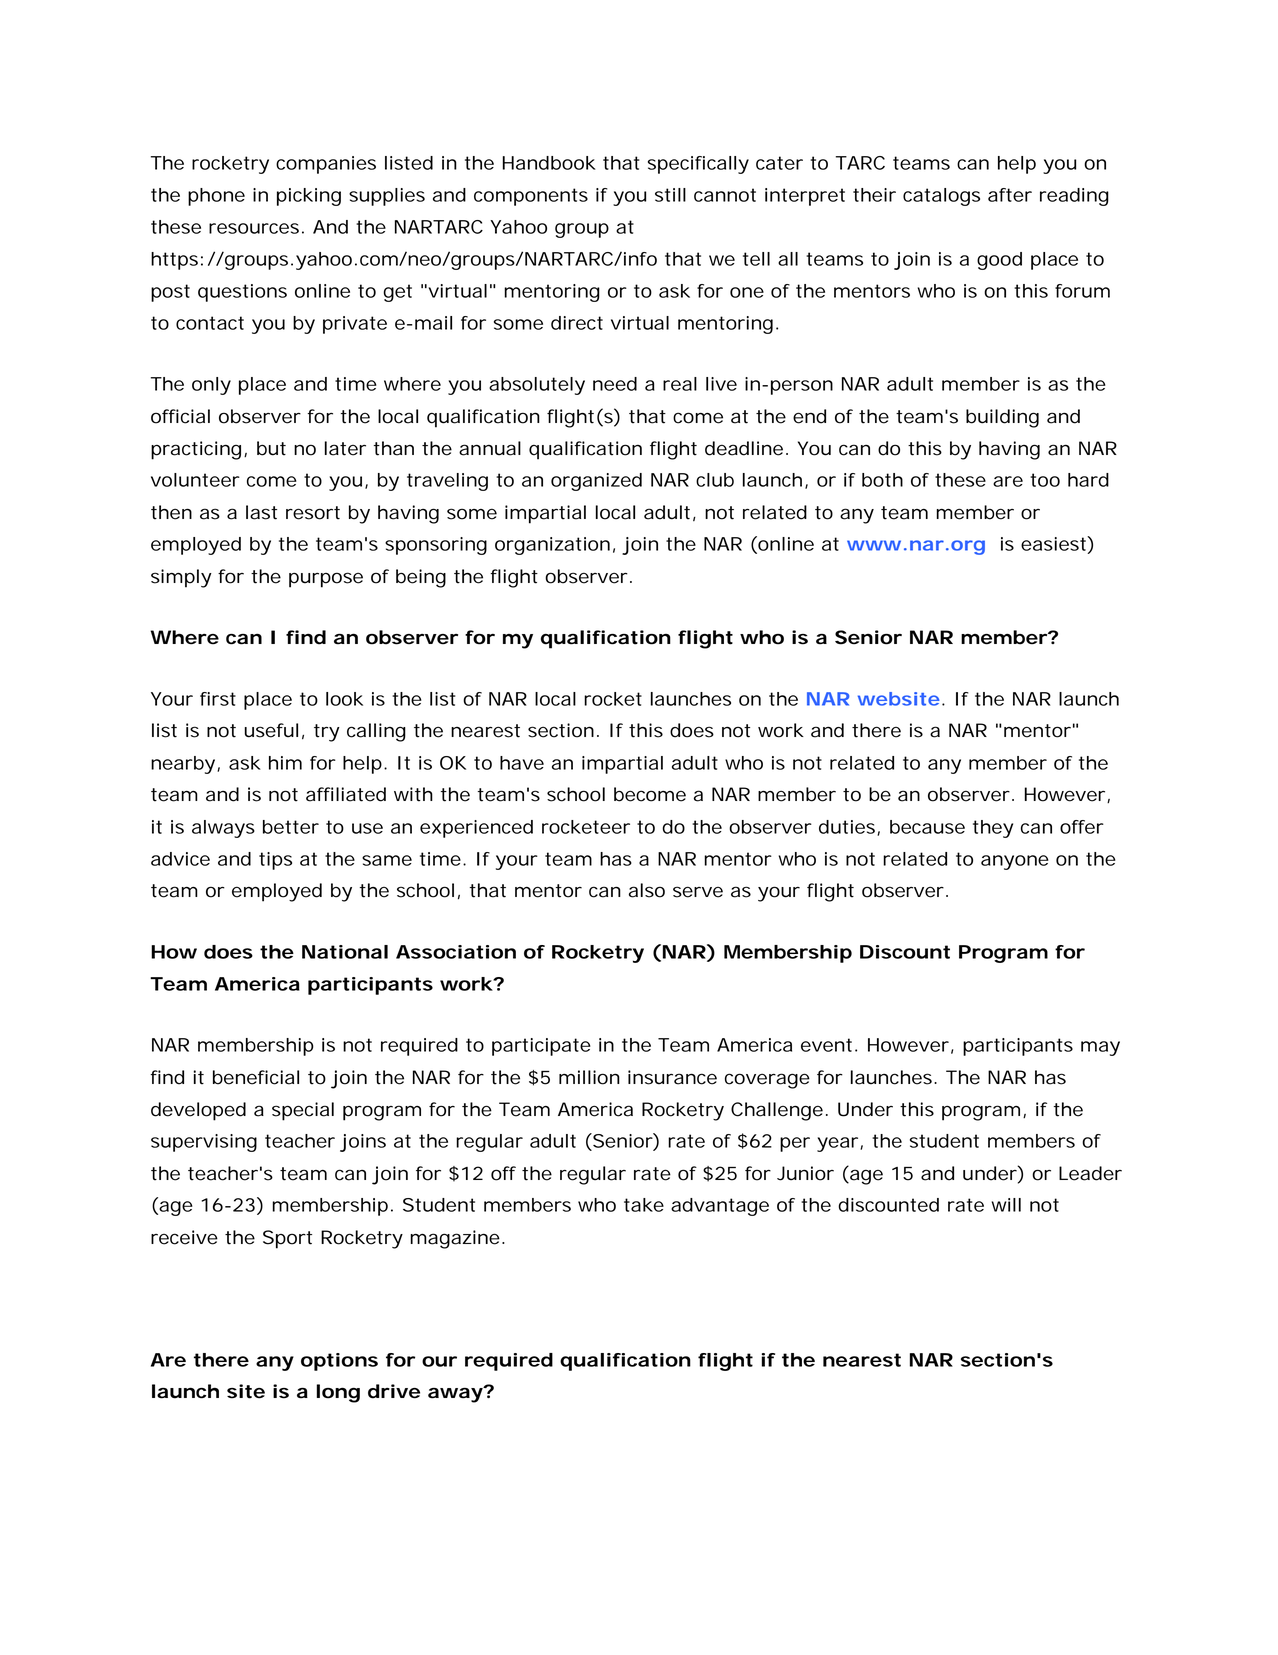  I want to click on will, so click(1006, 1205).
